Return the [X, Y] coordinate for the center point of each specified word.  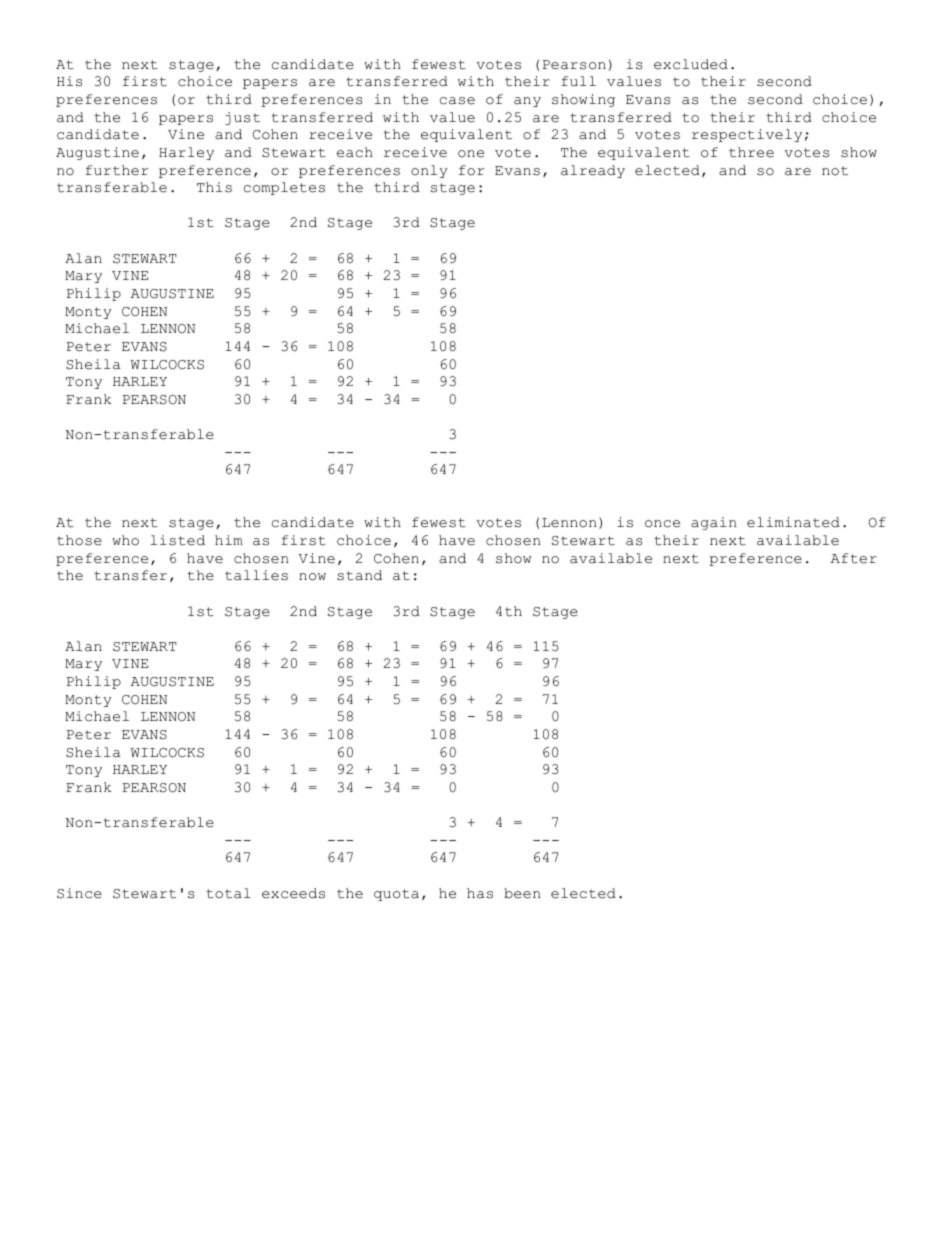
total [228, 893]
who [125, 540]
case [457, 101]
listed [178, 540]
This [214, 187]
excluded [691, 64]
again [714, 523]
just [242, 118]
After [854, 558]
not [835, 171]
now [312, 577]
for [472, 170]
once [662, 524]
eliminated [793, 522]
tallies [256, 575]
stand [359, 575]
